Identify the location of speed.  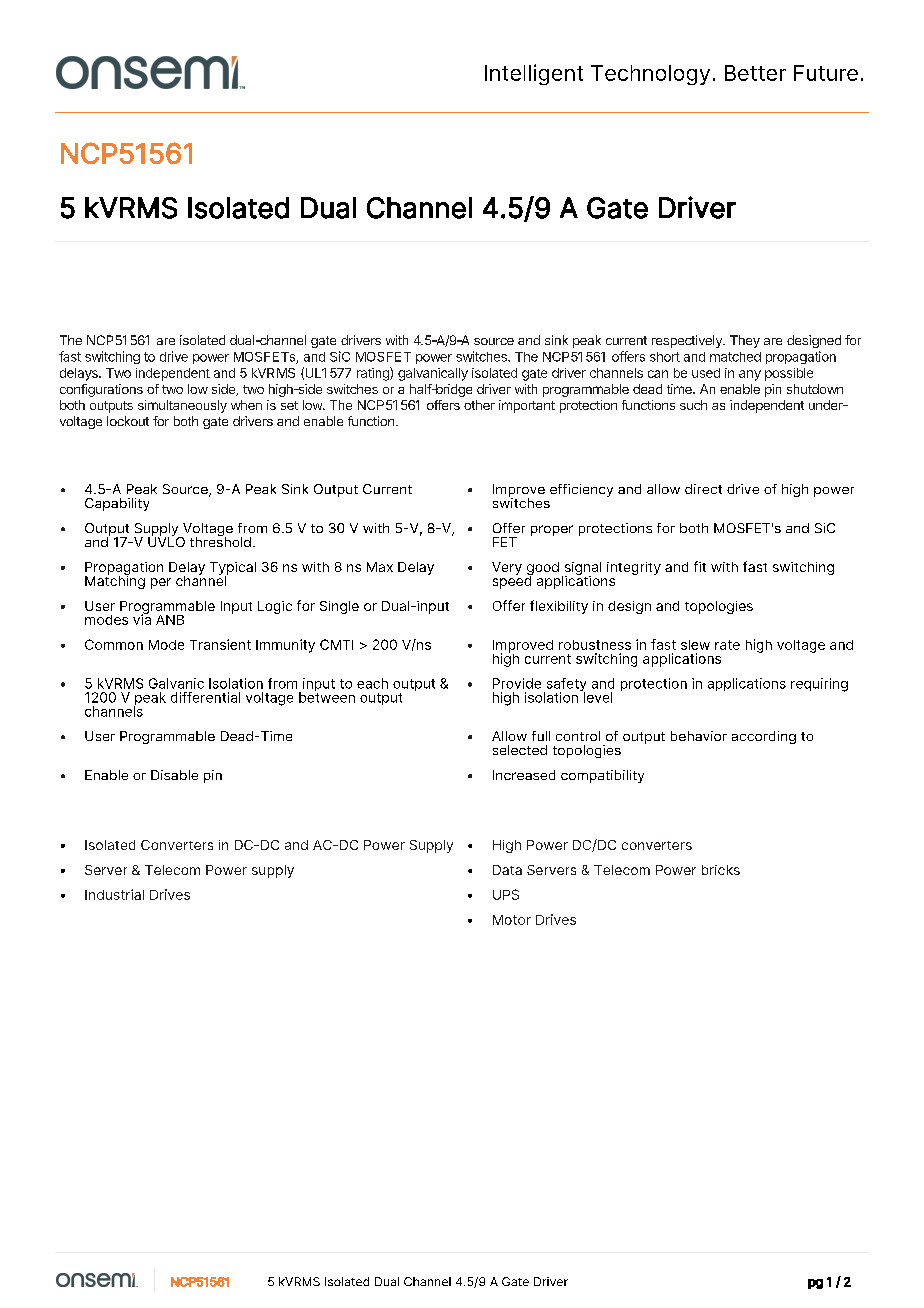
(513, 581).
